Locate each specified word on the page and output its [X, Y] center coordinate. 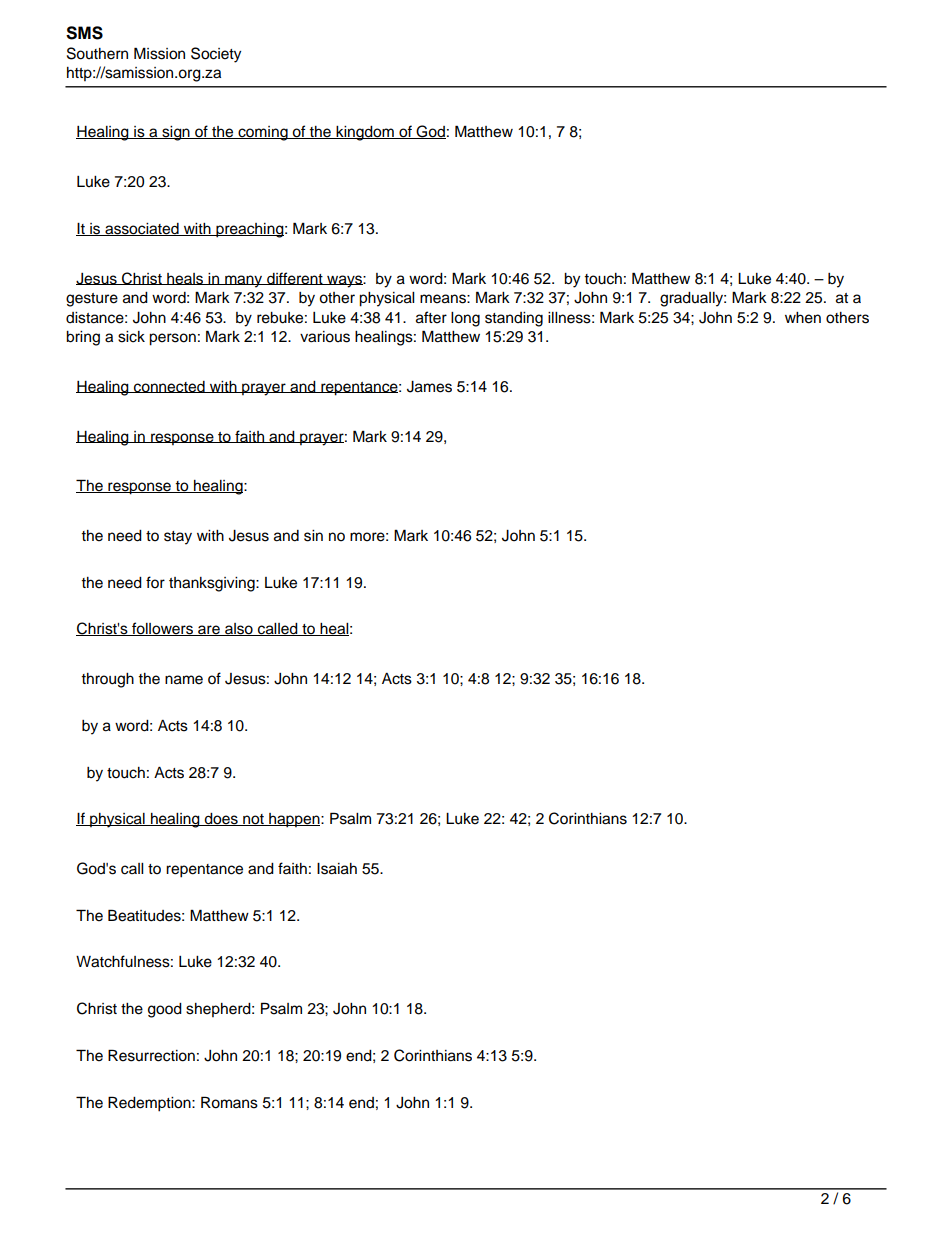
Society [216, 55]
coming [263, 133]
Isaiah [337, 869]
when [803, 318]
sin [313, 536]
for [155, 582]
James [429, 387]
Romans [229, 1102]
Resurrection [151, 1055]
